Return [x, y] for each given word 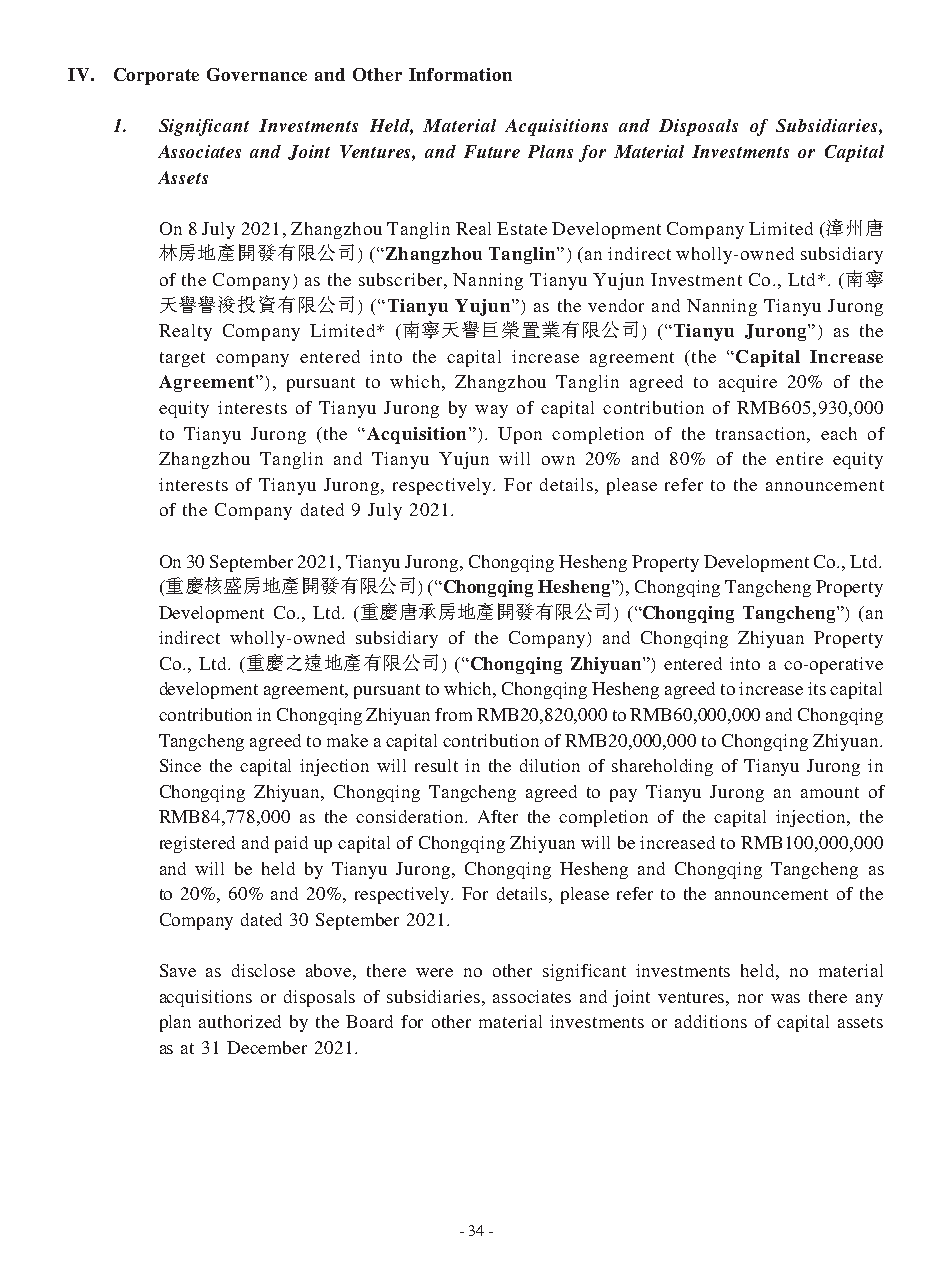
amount [830, 792]
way [491, 411]
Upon [520, 435]
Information [460, 74]
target [182, 359]
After [498, 816]
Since [180, 765]
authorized [240, 1021]
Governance [257, 74]
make [347, 740]
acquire [748, 383]
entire [799, 458]
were [434, 972]
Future [492, 151]
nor [750, 998]
